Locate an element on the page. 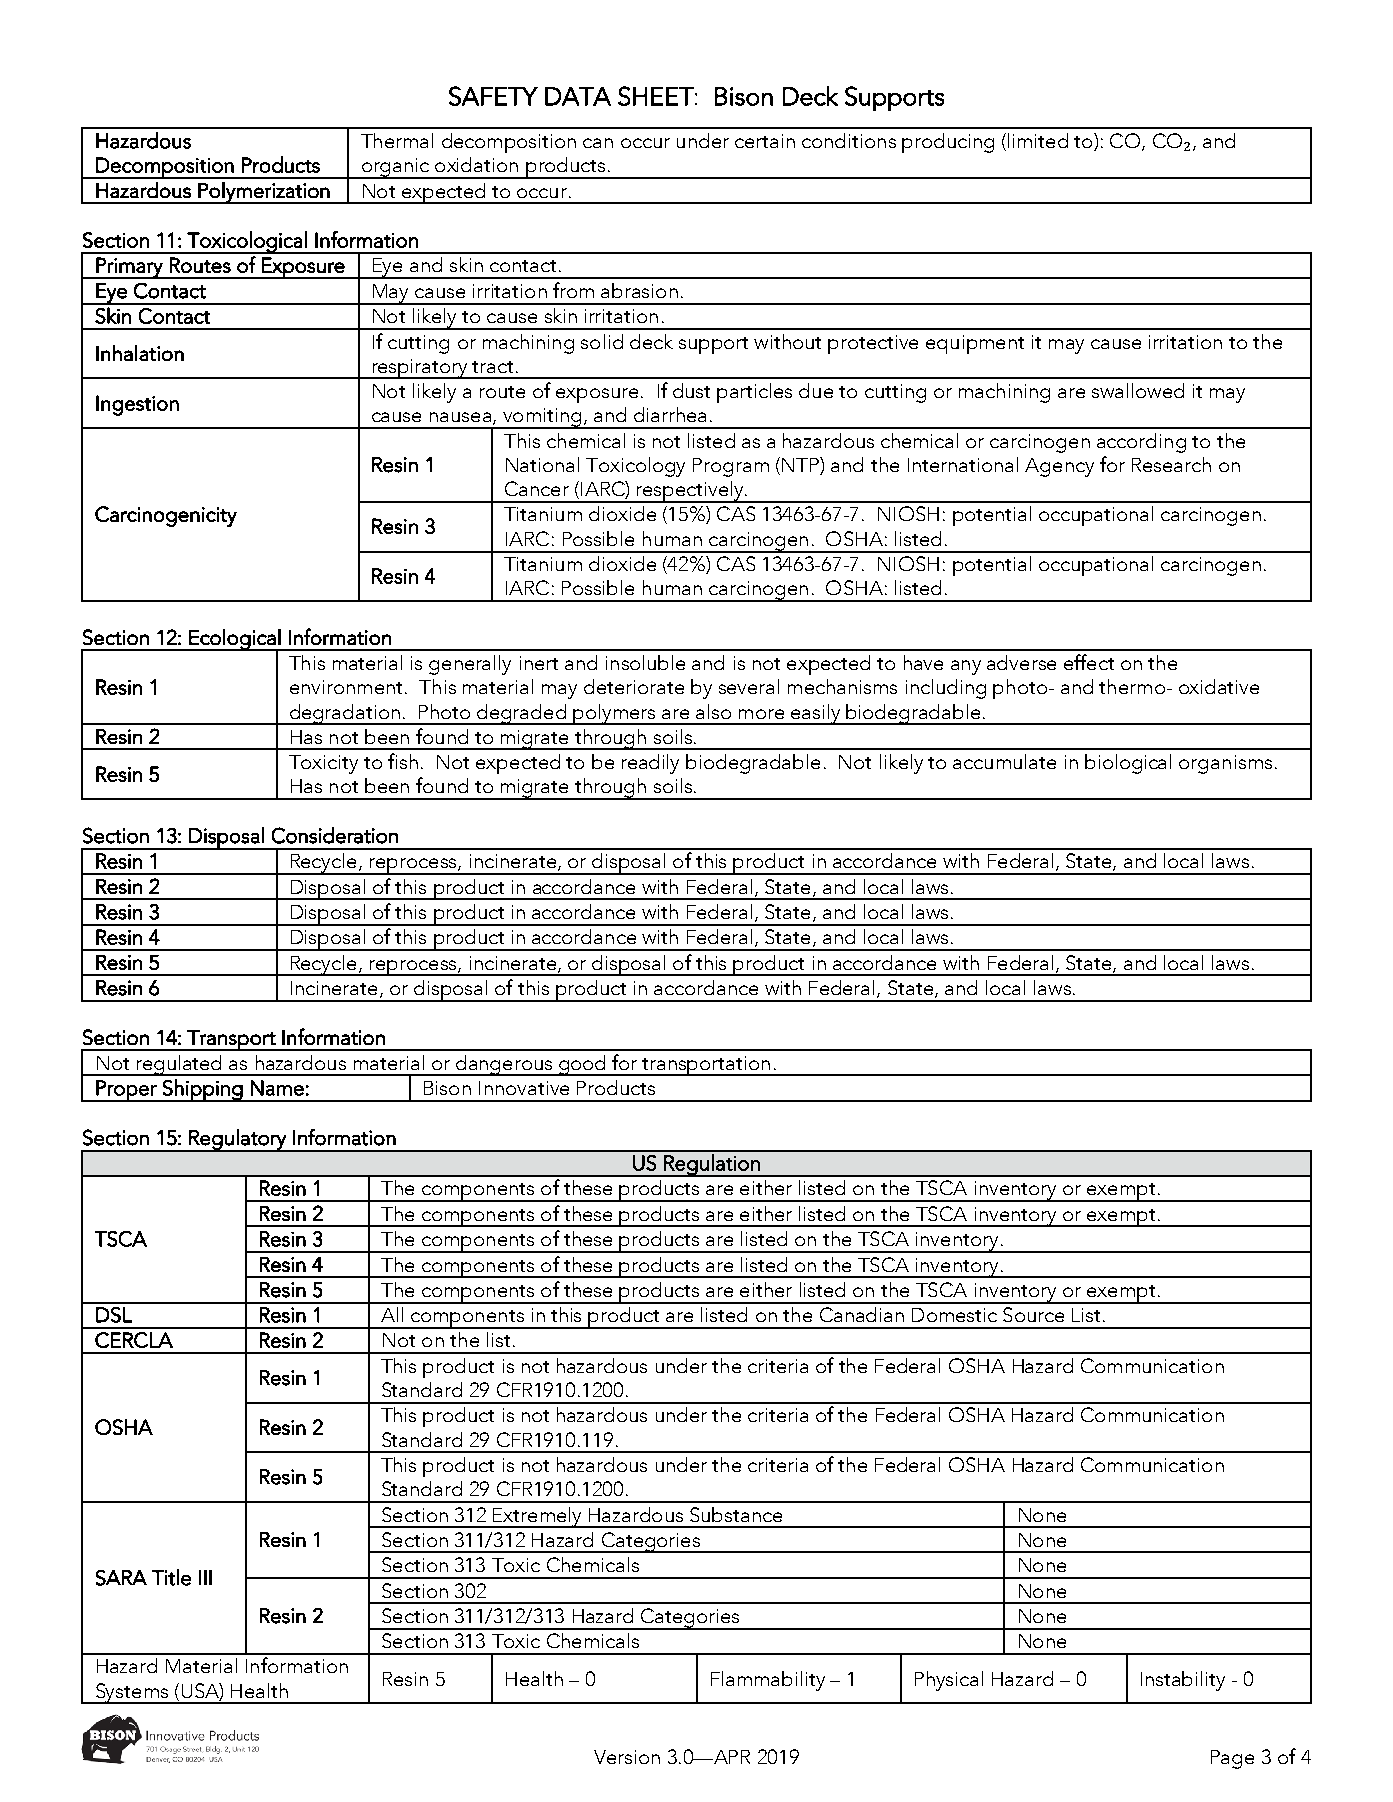 The image size is (1393, 1802). Systems is located at coordinates (132, 1693).
